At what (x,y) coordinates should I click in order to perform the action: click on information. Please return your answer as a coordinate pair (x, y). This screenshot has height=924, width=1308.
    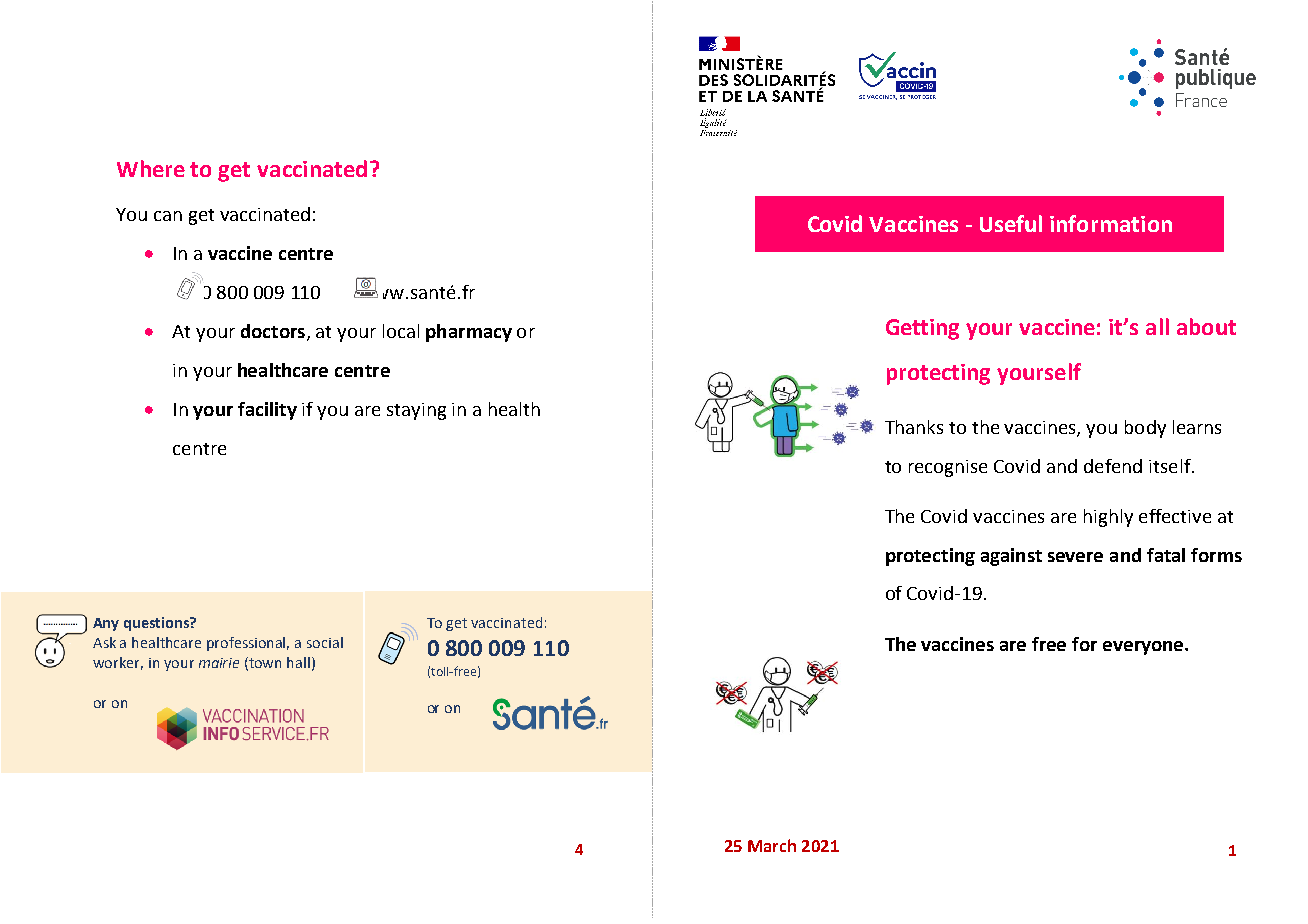
    Looking at the image, I should click on (1111, 223).
